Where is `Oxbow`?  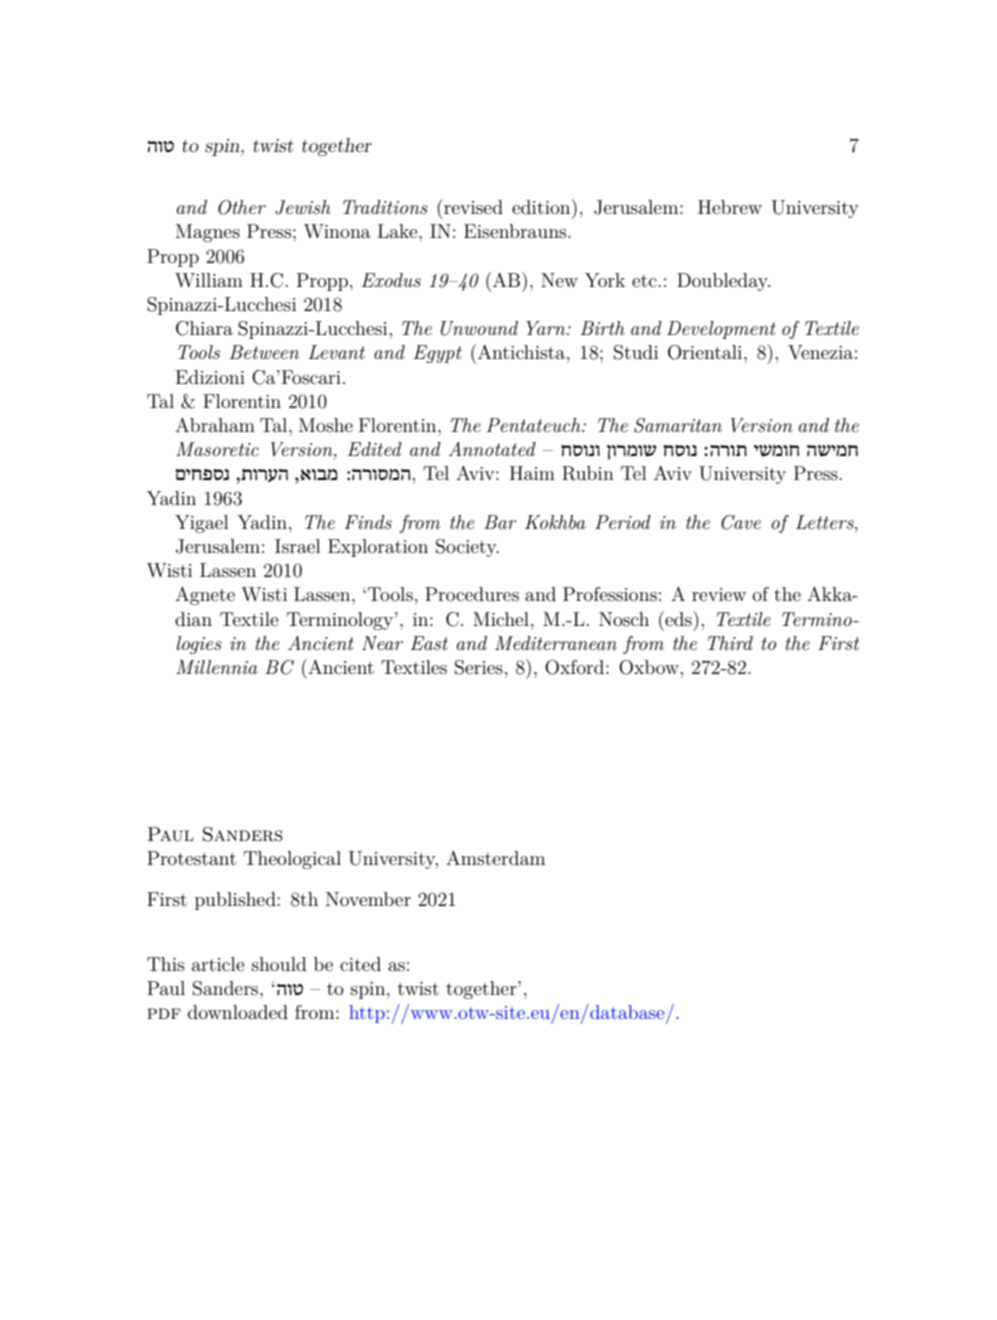 Oxbow is located at coordinates (650, 667).
